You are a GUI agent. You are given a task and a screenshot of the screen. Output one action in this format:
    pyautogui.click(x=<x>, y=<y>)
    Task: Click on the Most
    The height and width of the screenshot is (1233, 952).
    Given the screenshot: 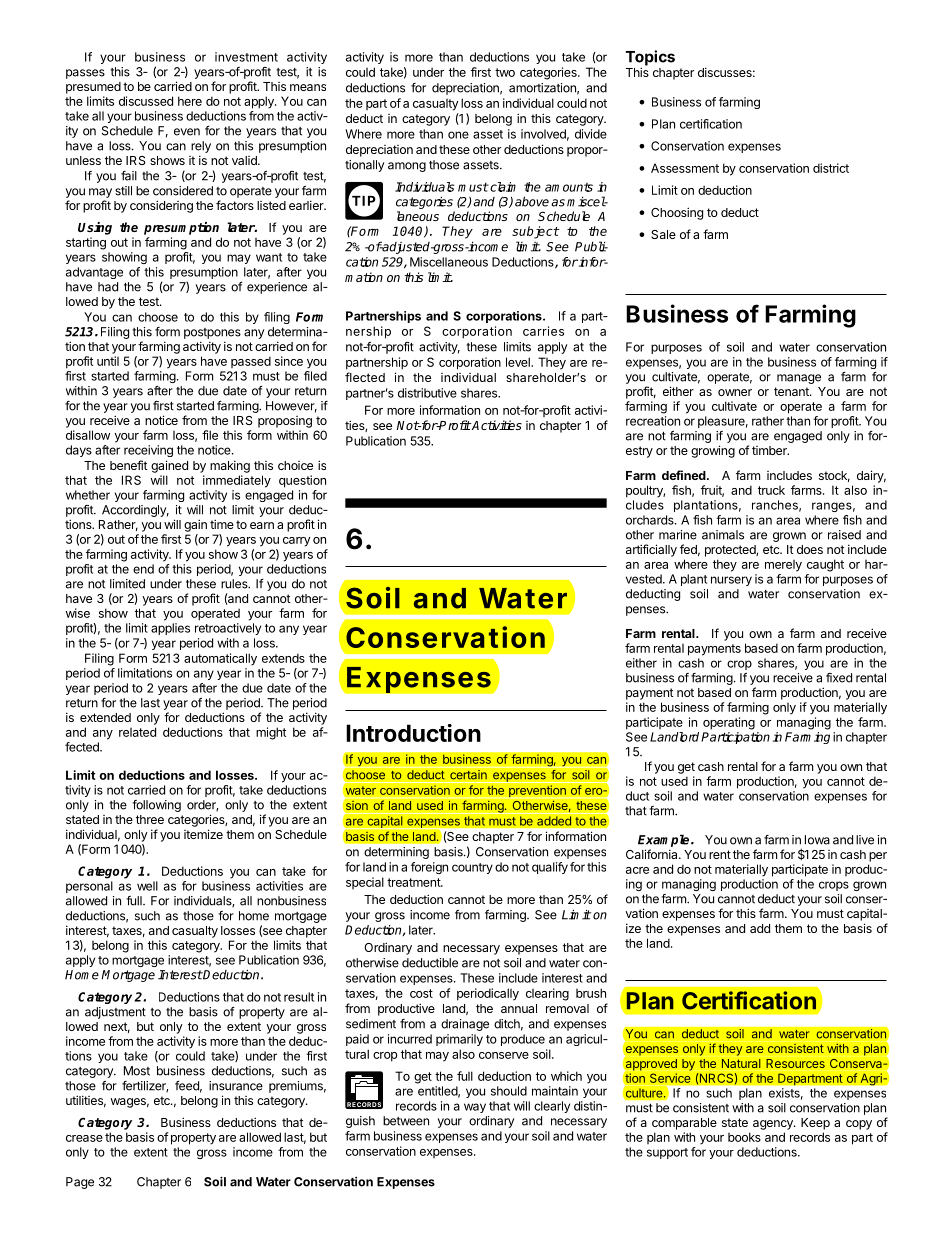 What is the action you would take?
    pyautogui.click(x=137, y=1071)
